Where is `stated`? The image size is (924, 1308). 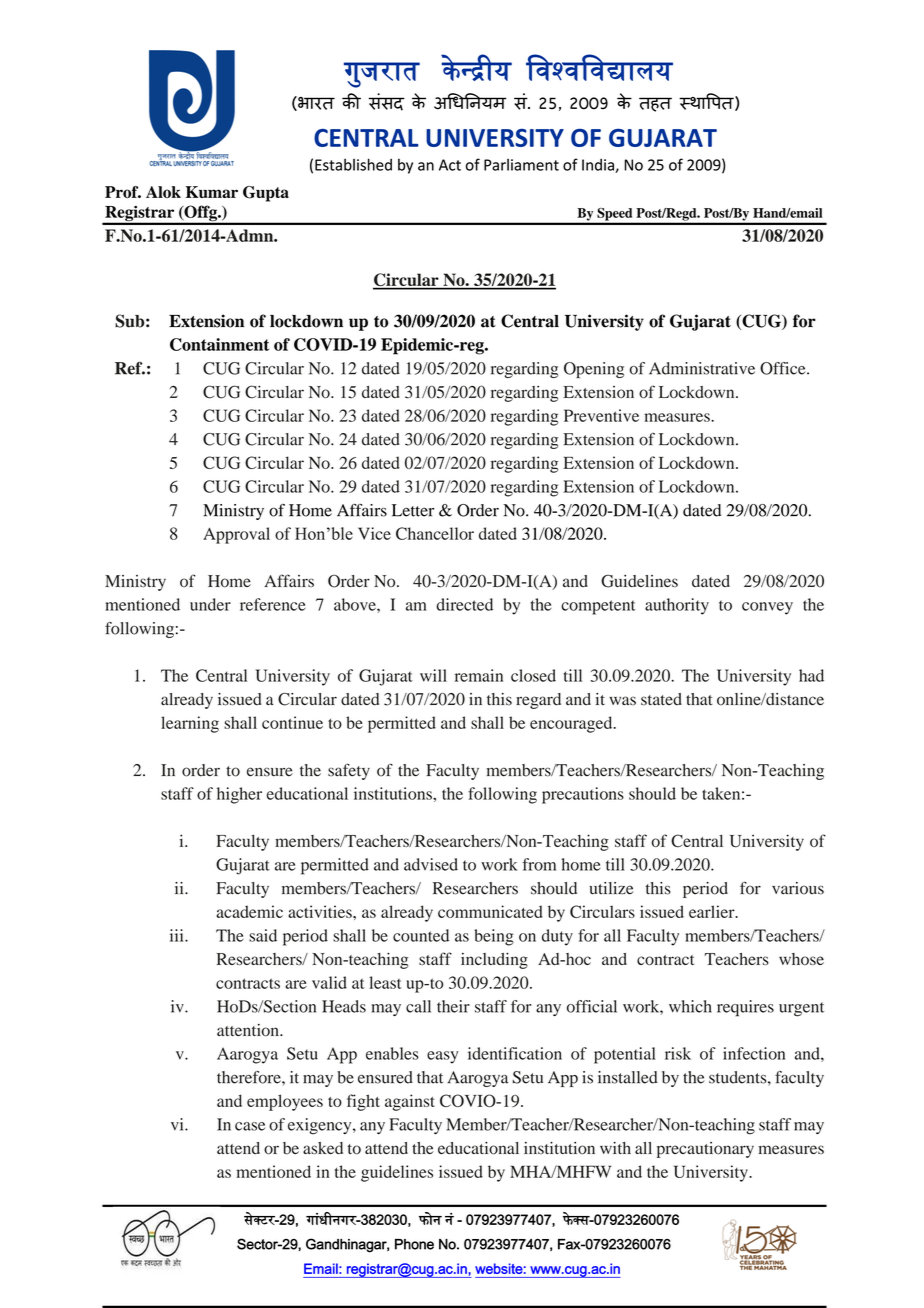
stated is located at coordinates (661, 699).
